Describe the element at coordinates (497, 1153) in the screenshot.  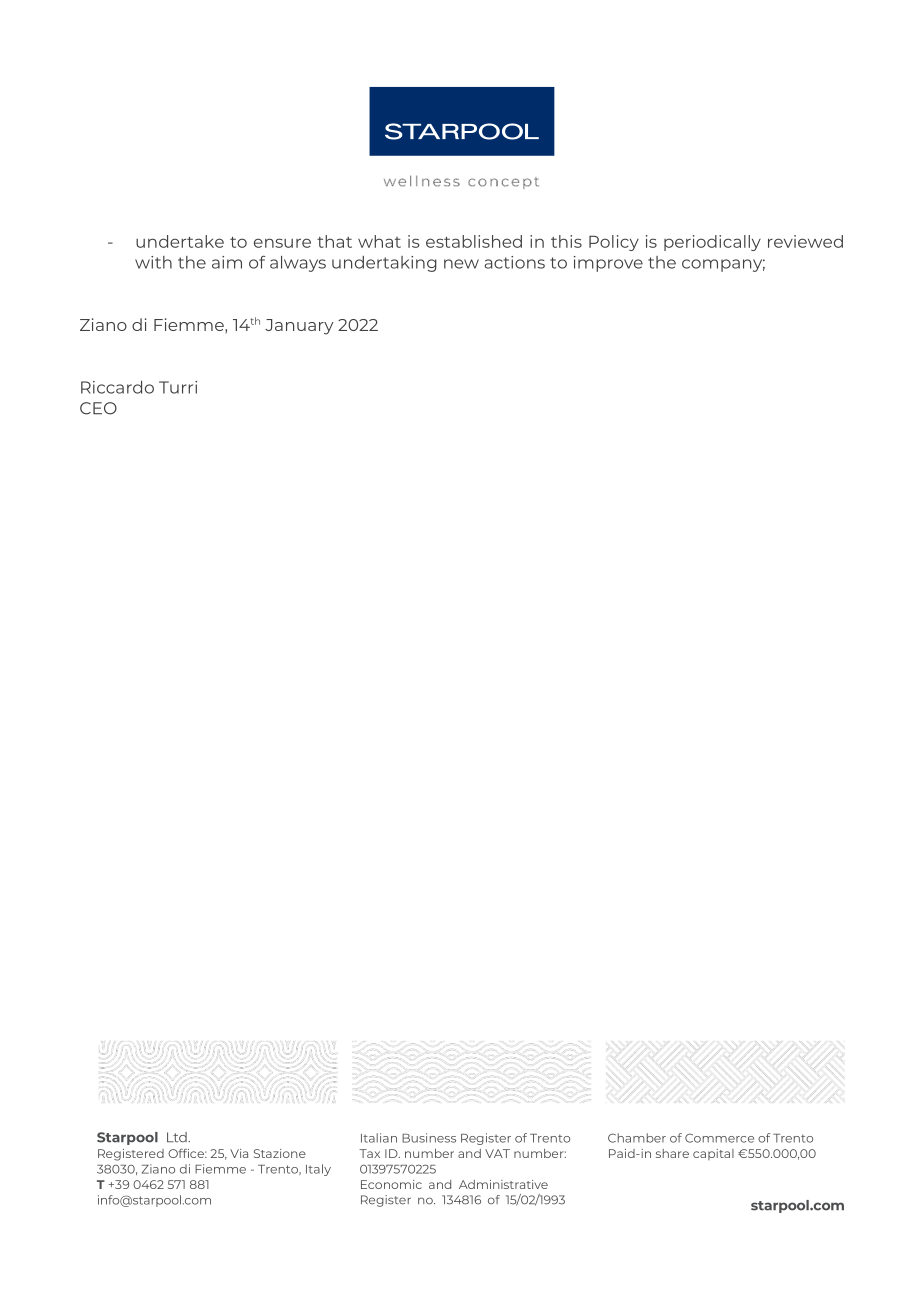
I see `VAT` at that location.
